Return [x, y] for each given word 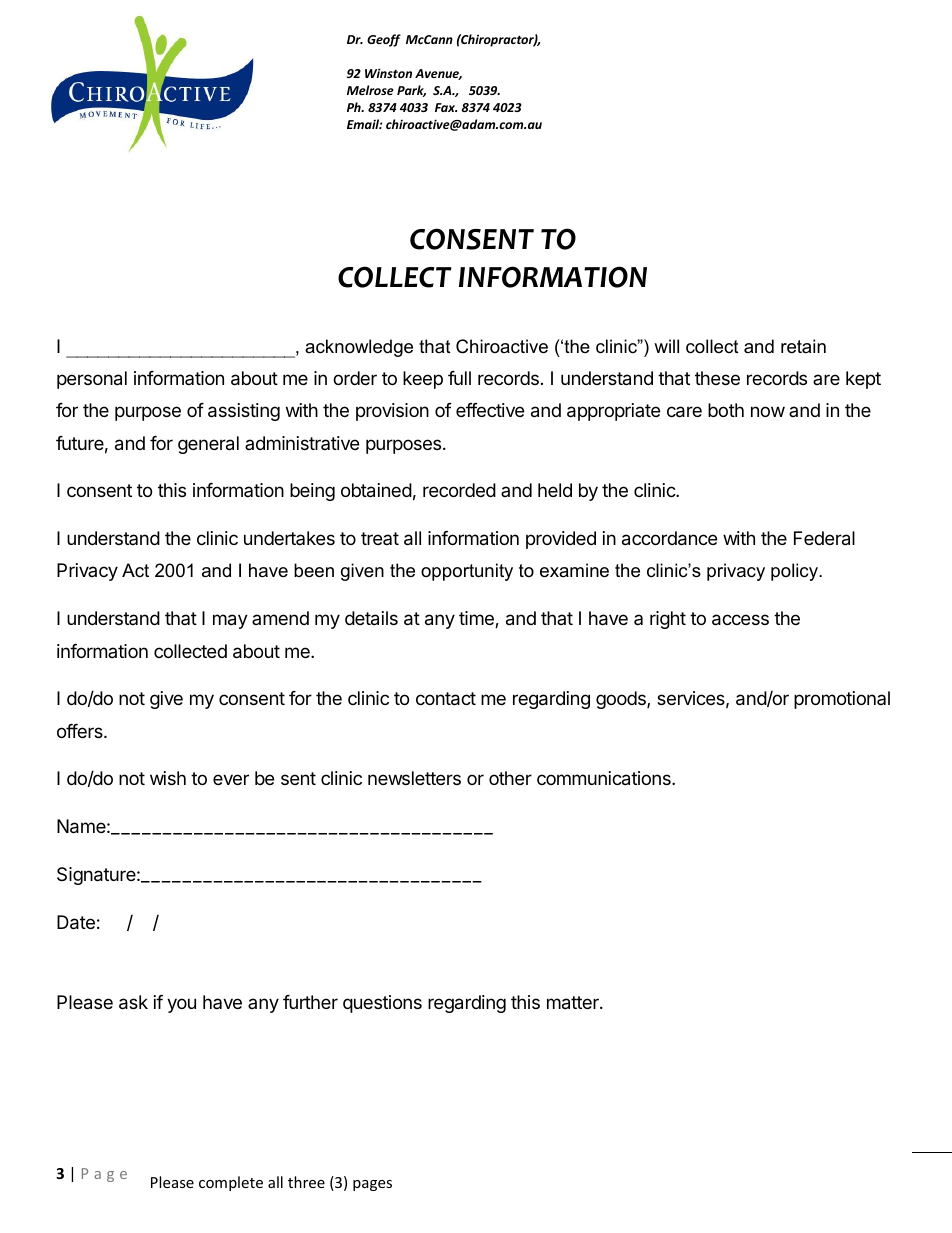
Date [76, 922]
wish [168, 778]
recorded [459, 490]
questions [382, 1004]
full [459, 378]
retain [803, 346]
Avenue [438, 74]
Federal [824, 538]
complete [231, 1183]
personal [92, 380]
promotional [842, 700]
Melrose [370, 90]
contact [446, 699]
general [208, 445]
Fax [446, 107]
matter [574, 1003]
